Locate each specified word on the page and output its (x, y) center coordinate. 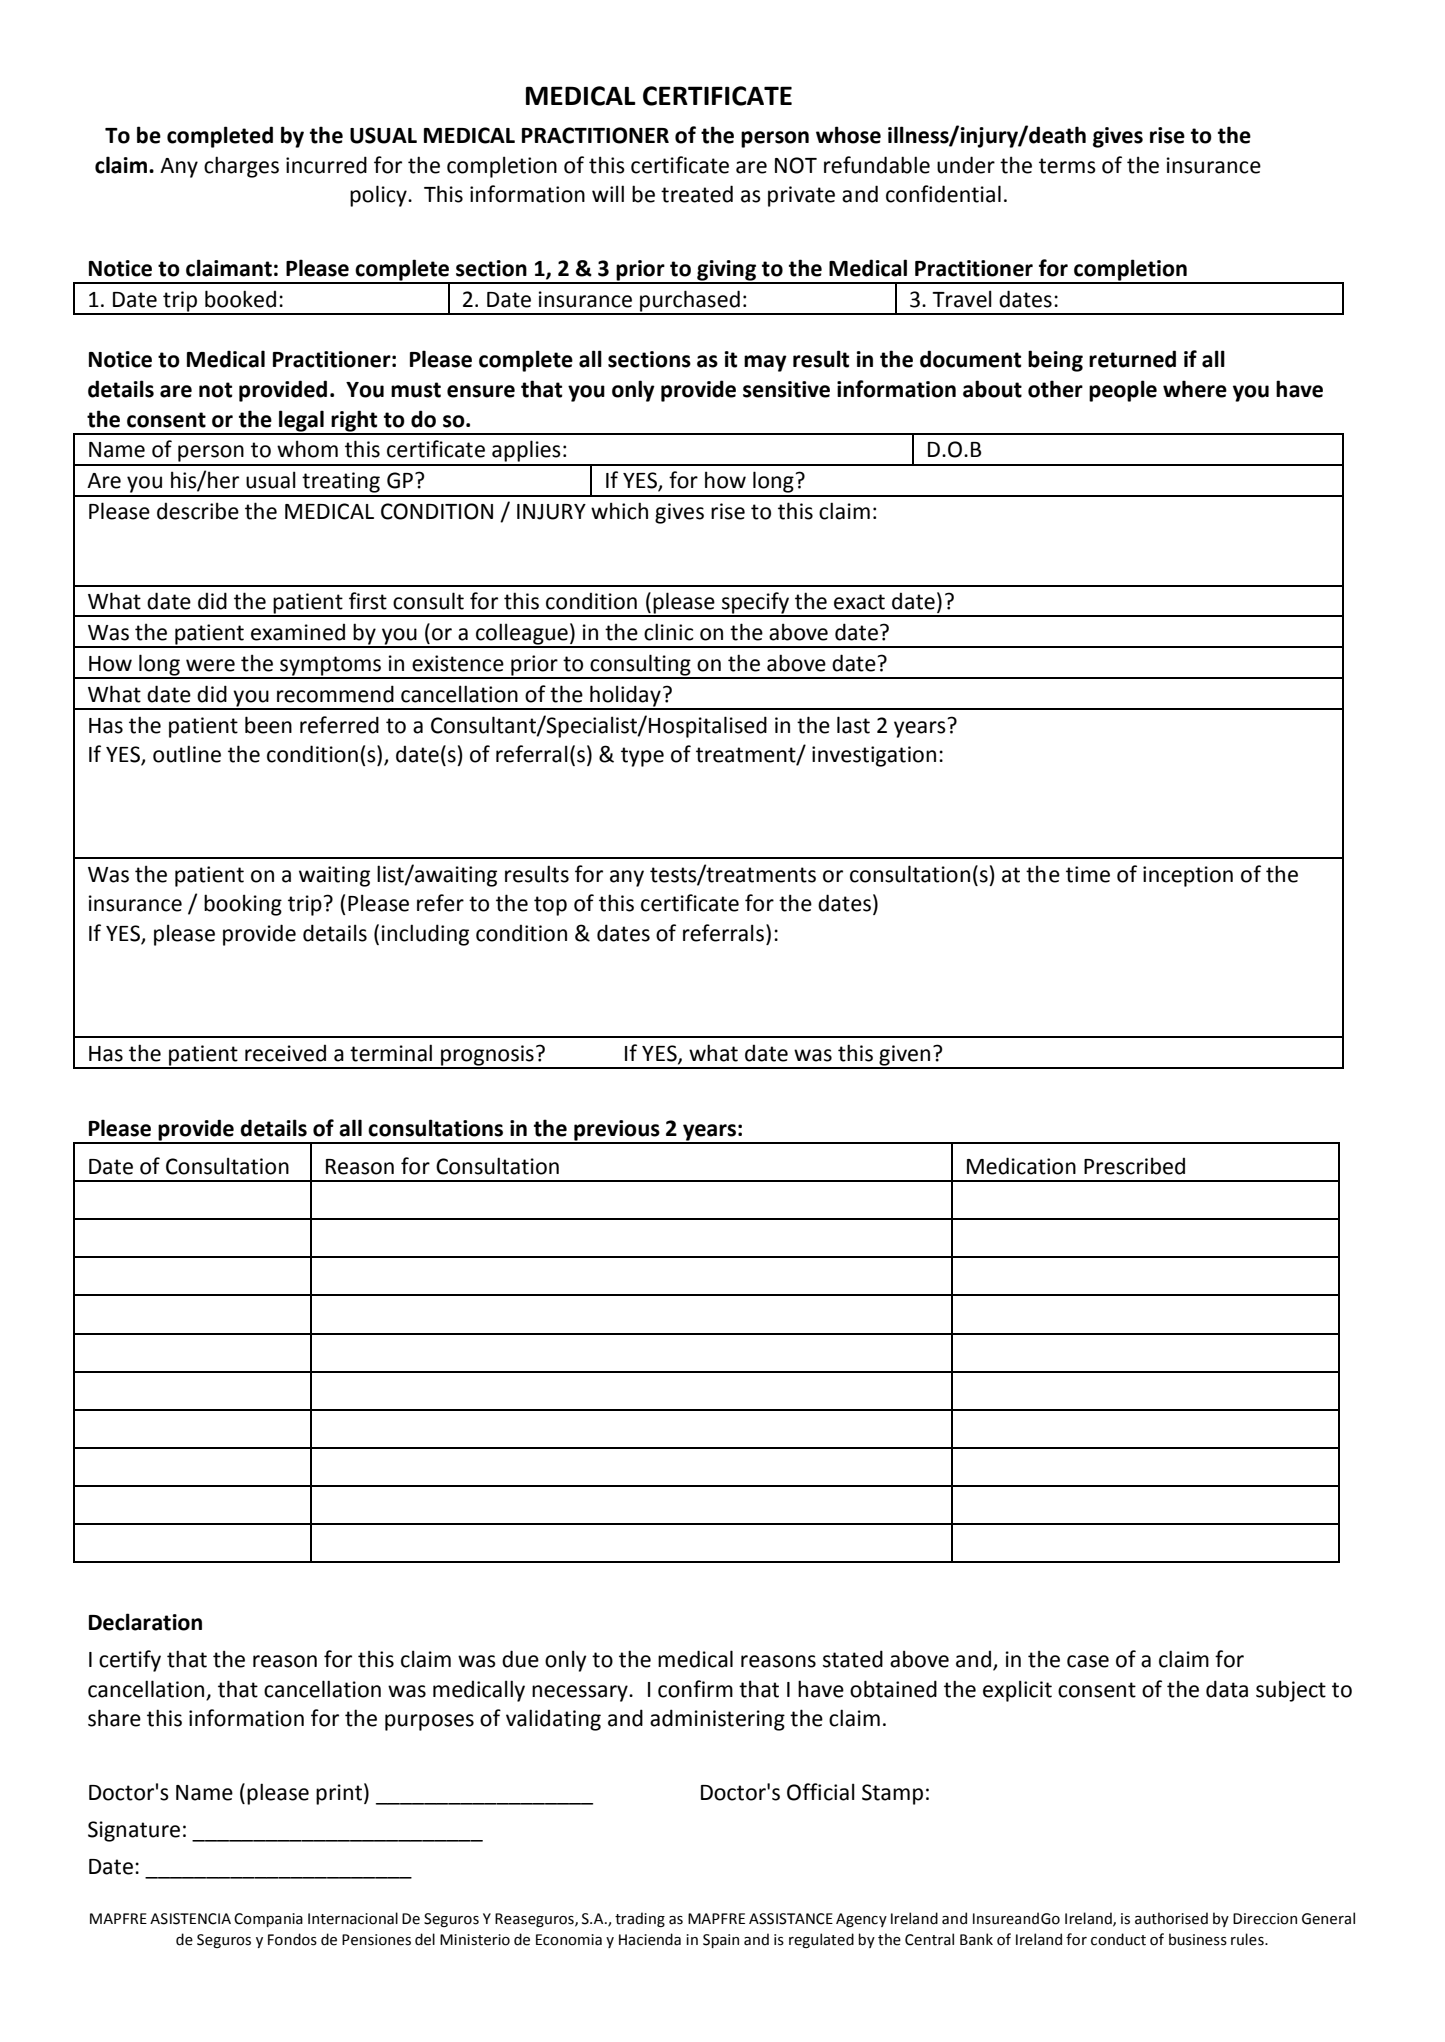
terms (1067, 166)
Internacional (353, 1918)
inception (1188, 876)
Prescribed (1134, 1166)
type (642, 757)
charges (241, 167)
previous (617, 1131)
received (285, 1053)
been (268, 725)
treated (697, 194)
